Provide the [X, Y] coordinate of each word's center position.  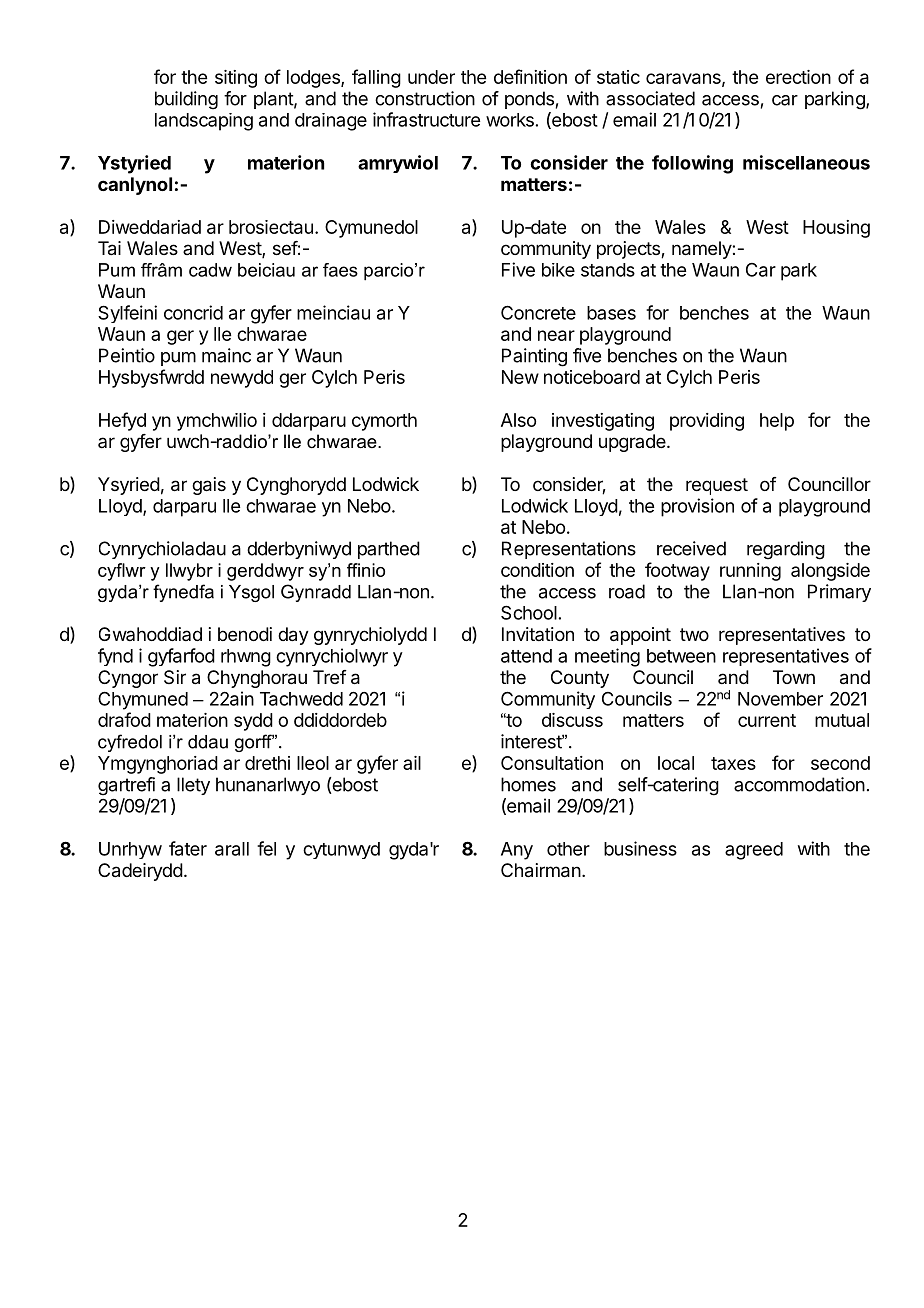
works [510, 120]
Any [517, 851]
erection [798, 77]
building [186, 100]
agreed [754, 851]
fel [266, 848]
